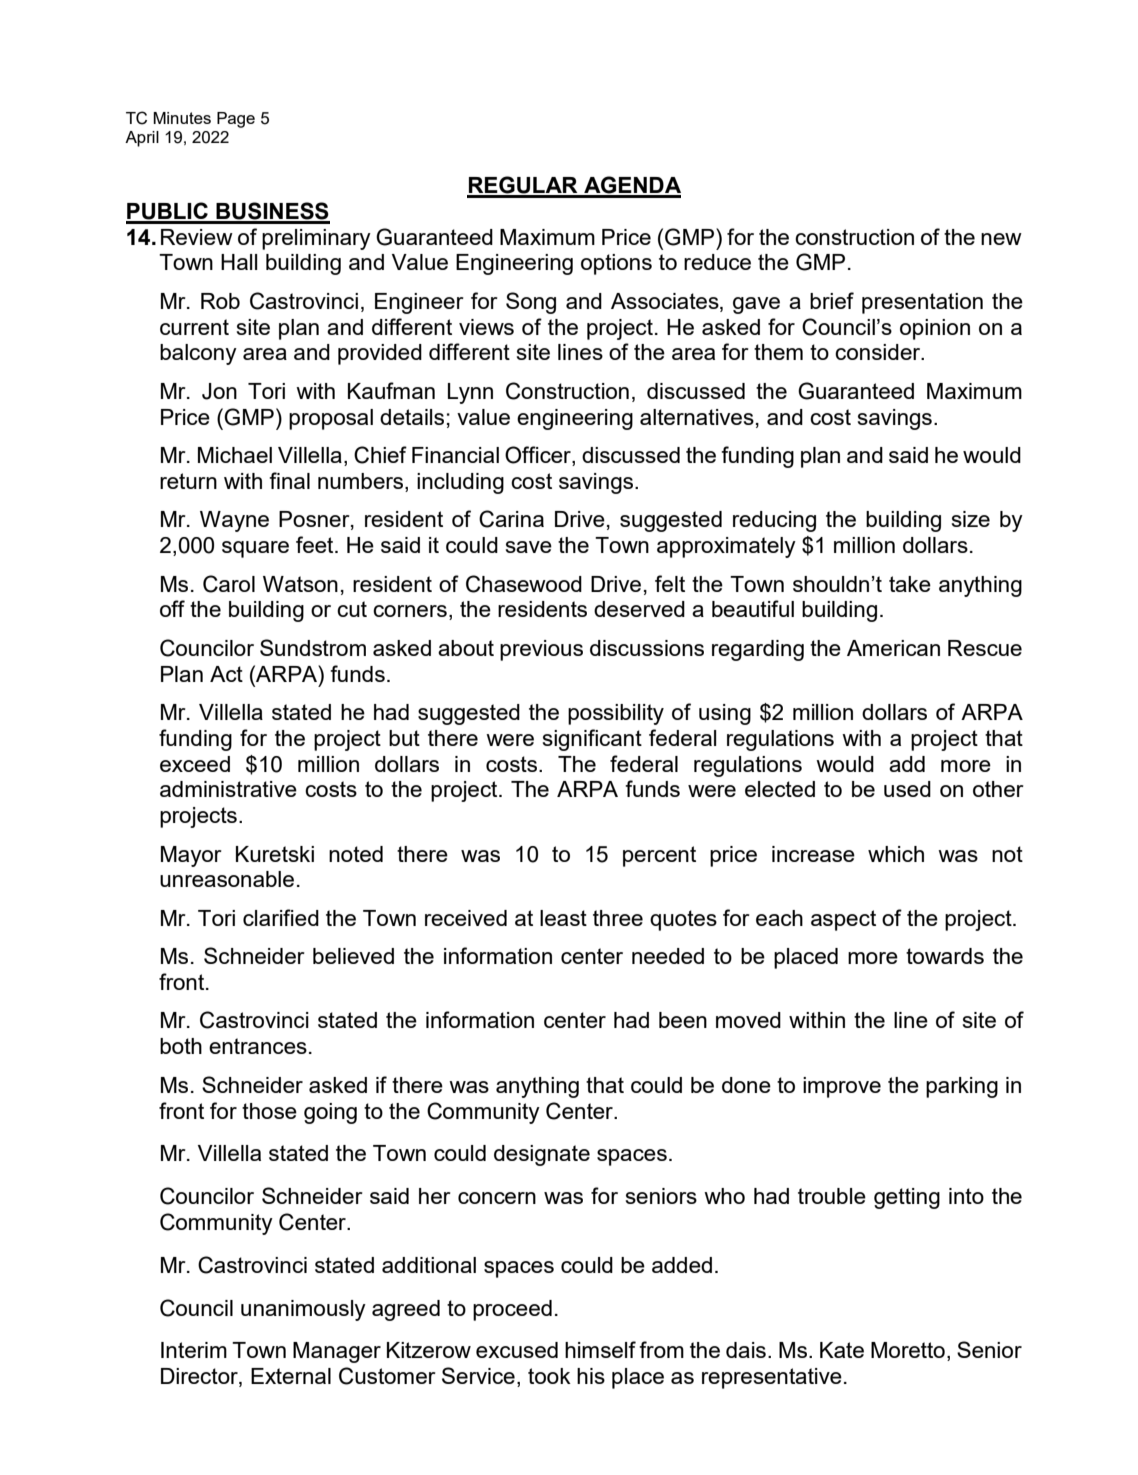  What do you see at coordinates (842, 1350) in the screenshot?
I see `Kate` at bounding box center [842, 1350].
